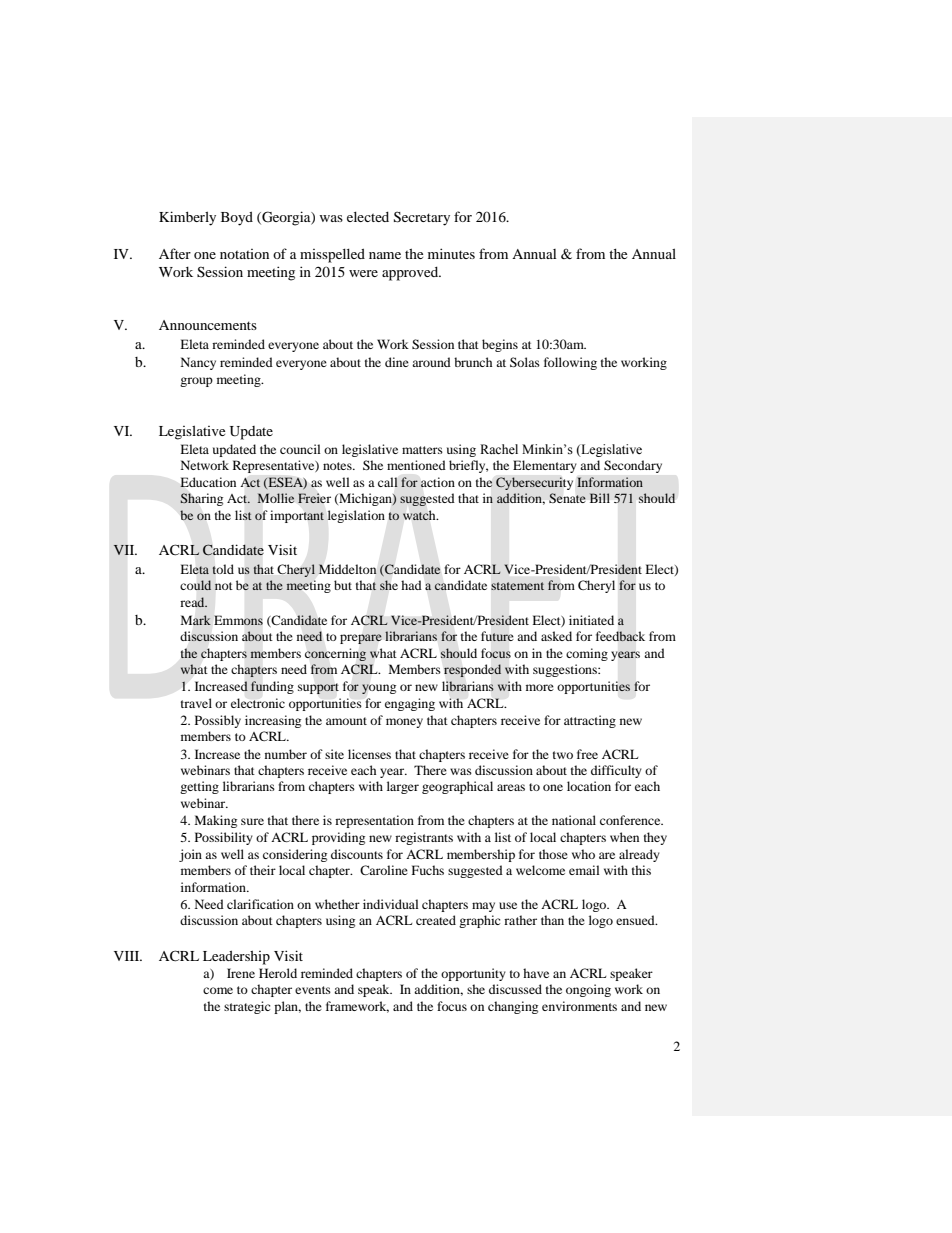 The width and height of the screenshot is (952, 1233). What do you see at coordinates (451, 253) in the screenshot?
I see `minutes` at bounding box center [451, 253].
